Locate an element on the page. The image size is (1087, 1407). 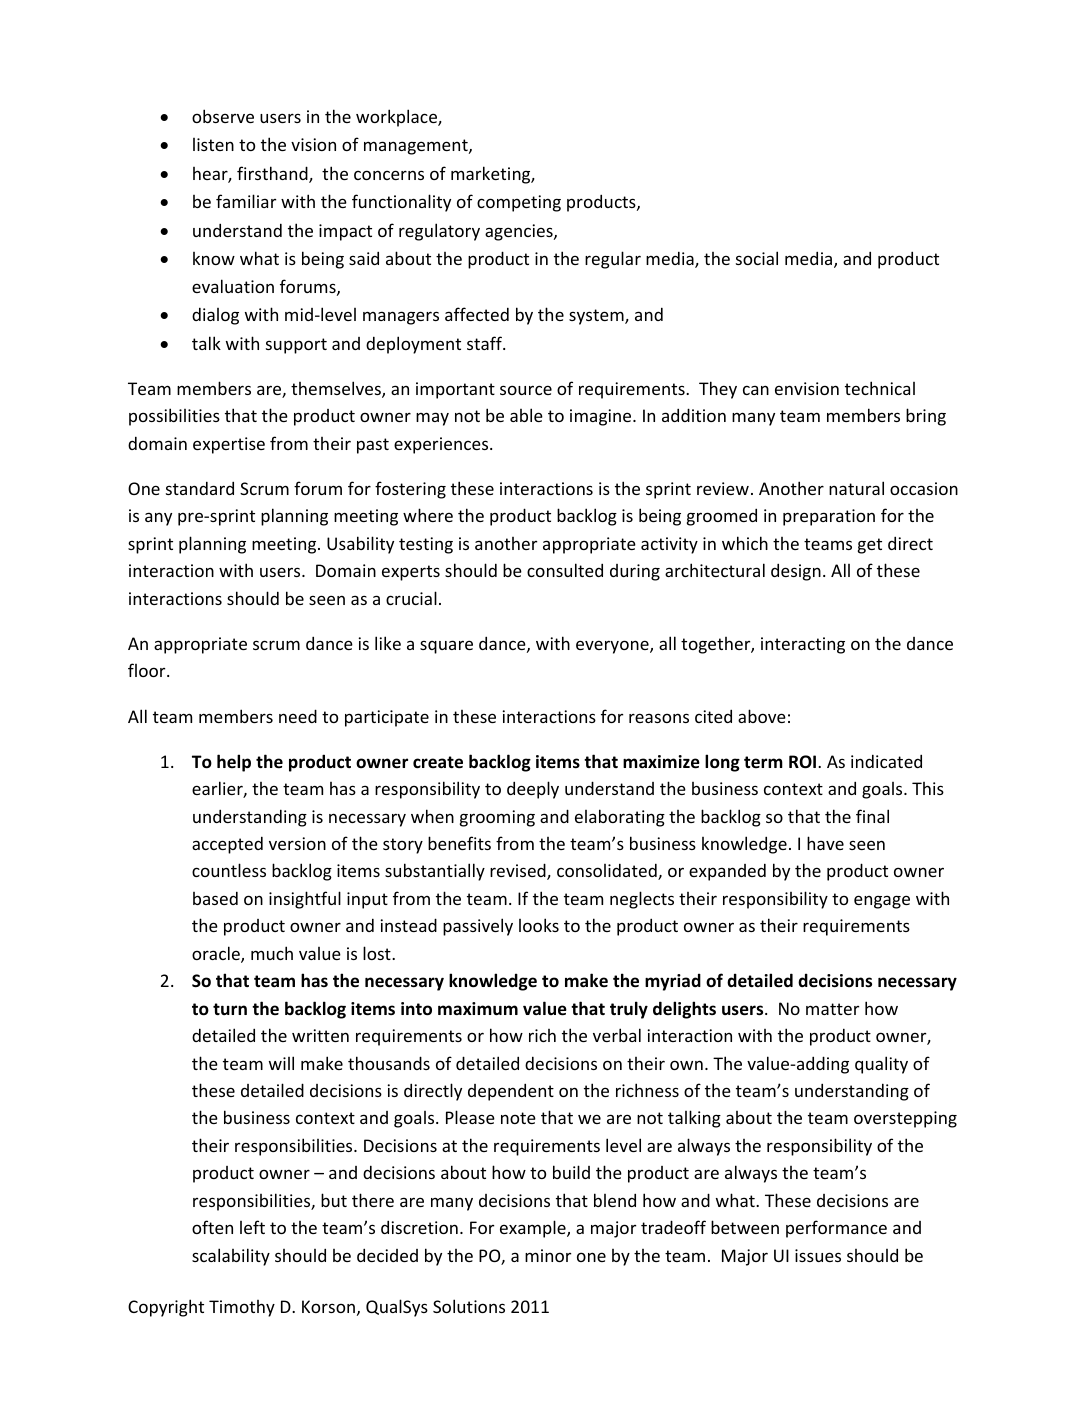
looks is located at coordinates (539, 925).
